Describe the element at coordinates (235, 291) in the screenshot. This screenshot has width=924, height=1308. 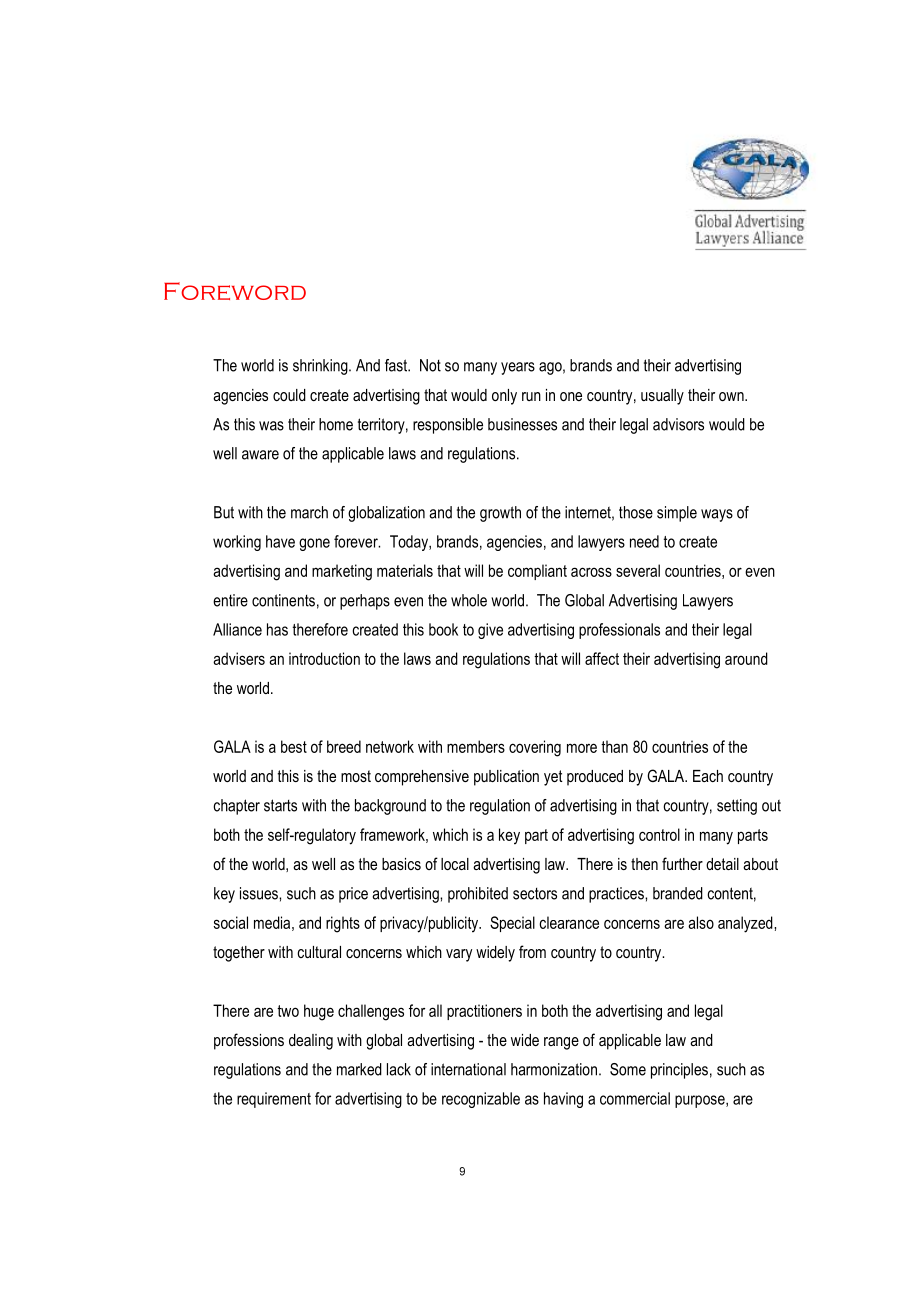
I see `Foreword` at that location.
